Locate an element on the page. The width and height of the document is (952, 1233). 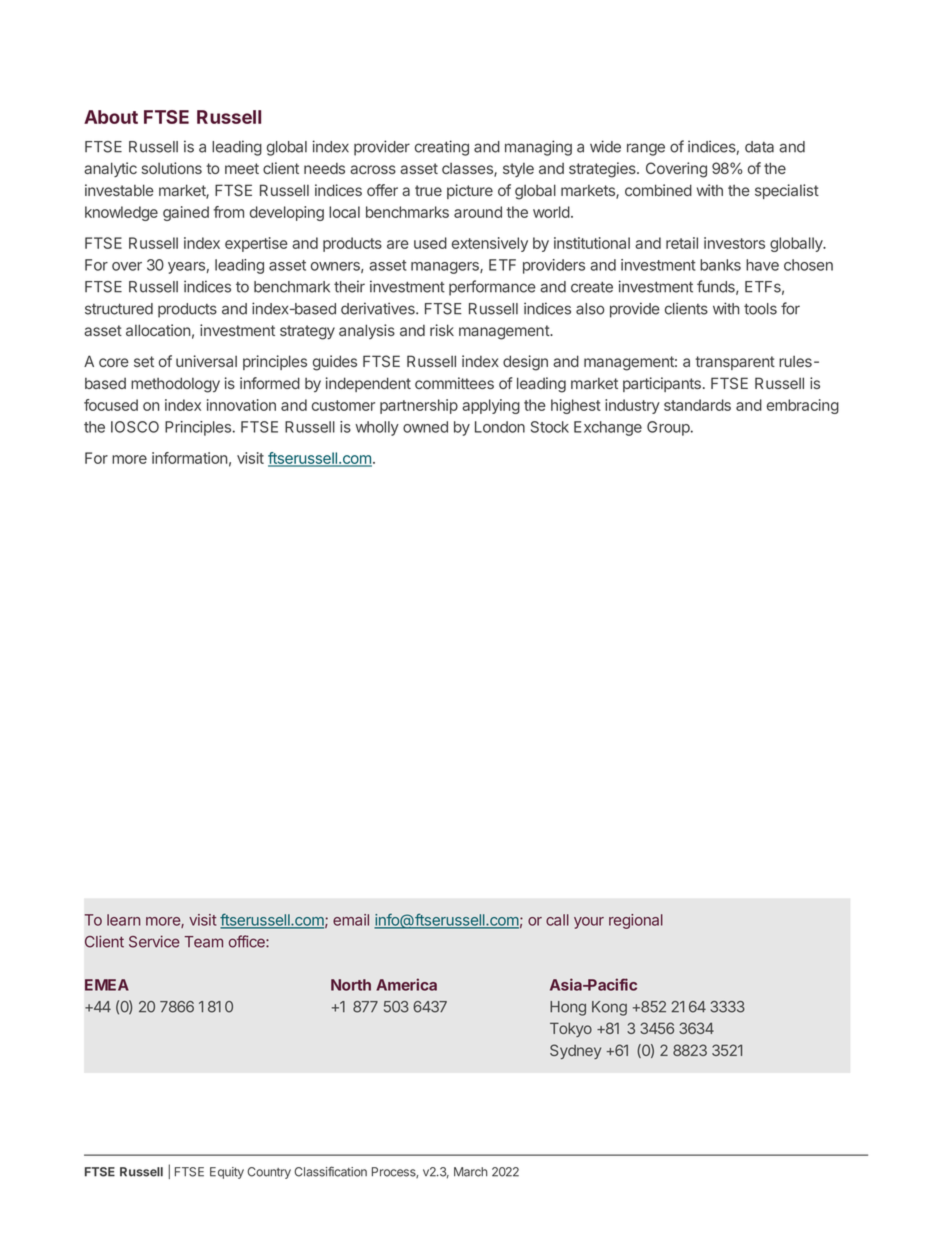
universal is located at coordinates (206, 361).
